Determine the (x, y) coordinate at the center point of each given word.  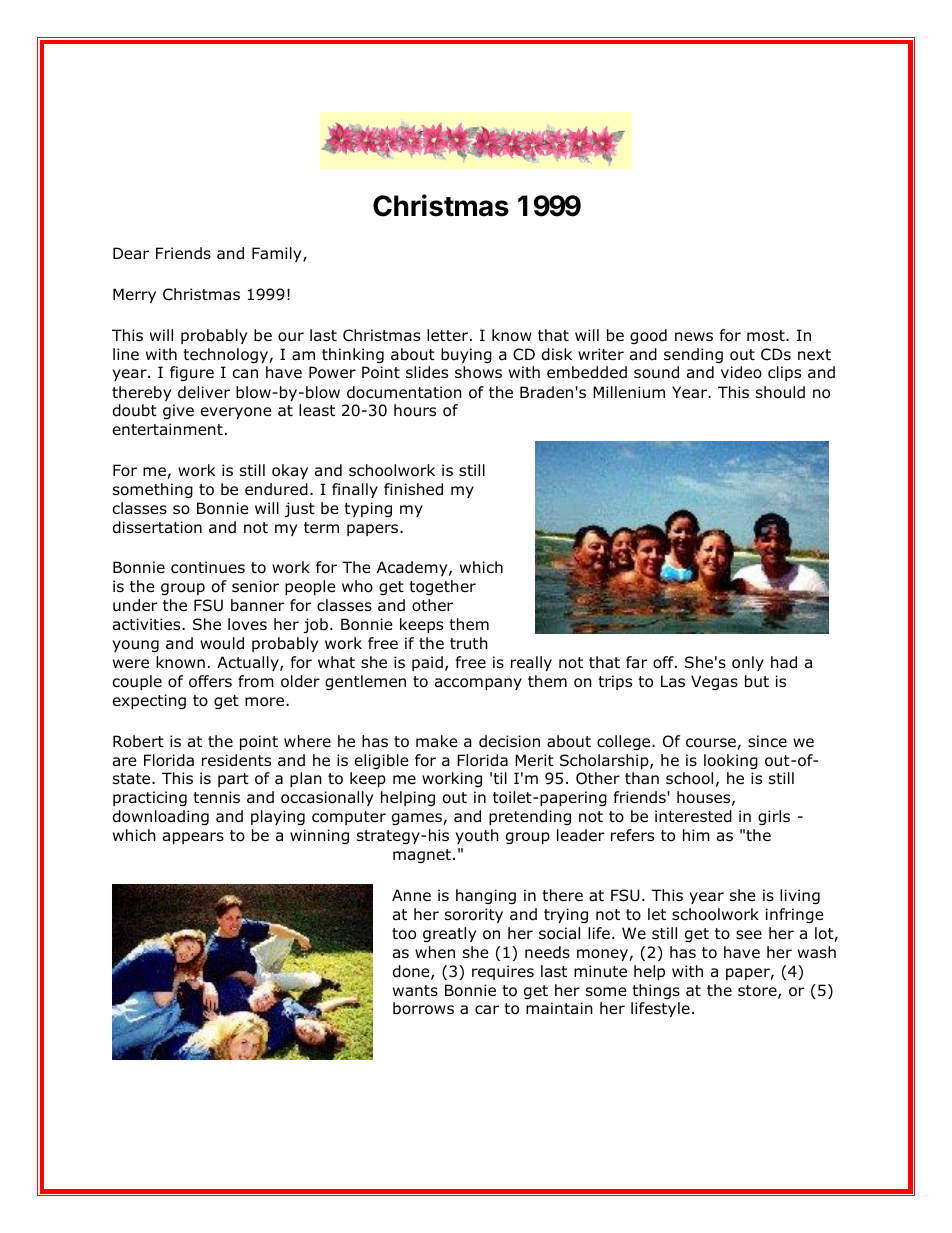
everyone (236, 413)
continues (208, 567)
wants (415, 991)
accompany (478, 684)
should (780, 392)
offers (210, 681)
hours (415, 410)
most (767, 336)
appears (193, 838)
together (442, 587)
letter (447, 335)
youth (477, 836)
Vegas (714, 682)
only (748, 663)
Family (278, 254)
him (696, 835)
